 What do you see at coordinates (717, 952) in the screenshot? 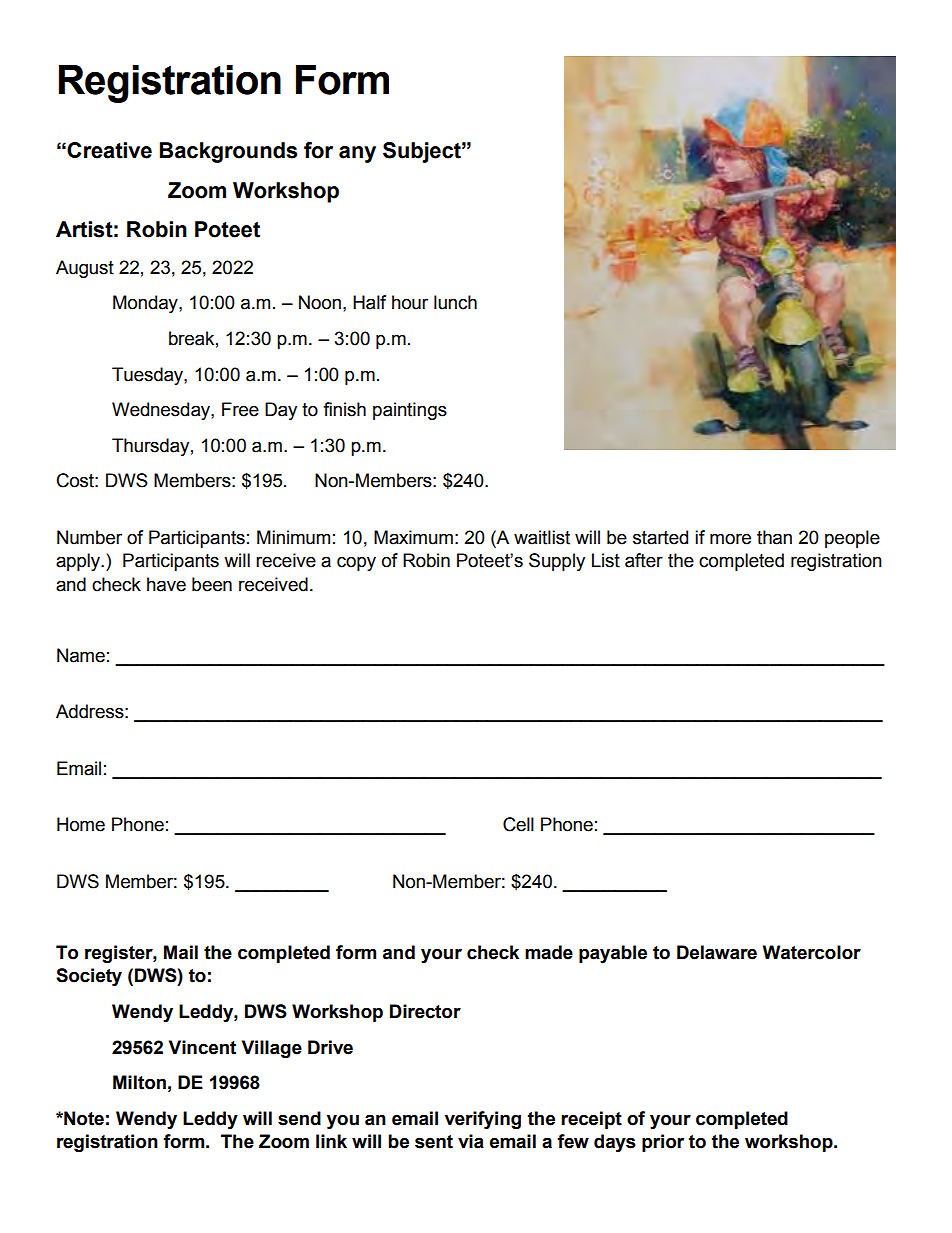
I see `Delaware` at bounding box center [717, 952].
